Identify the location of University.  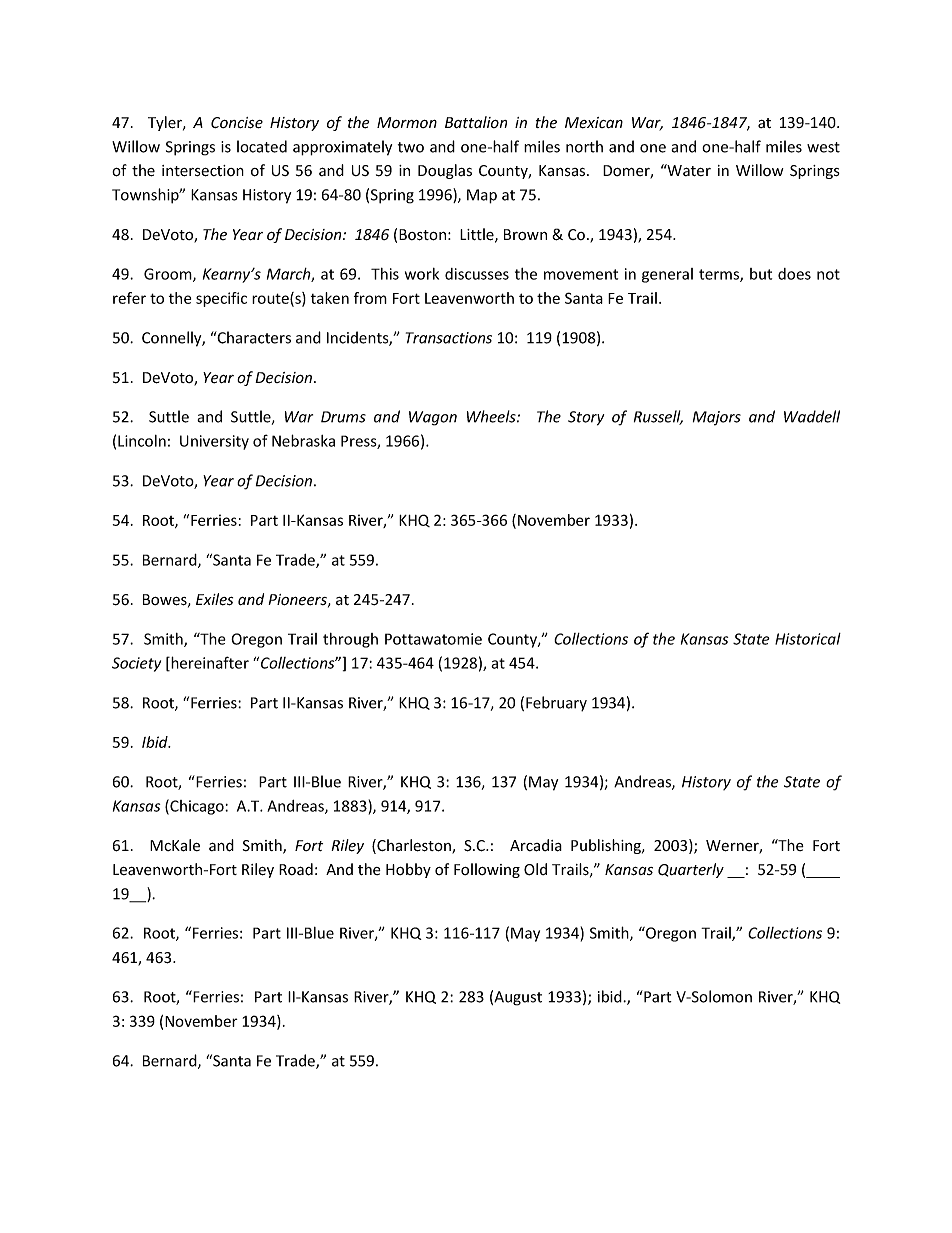
(214, 442).
